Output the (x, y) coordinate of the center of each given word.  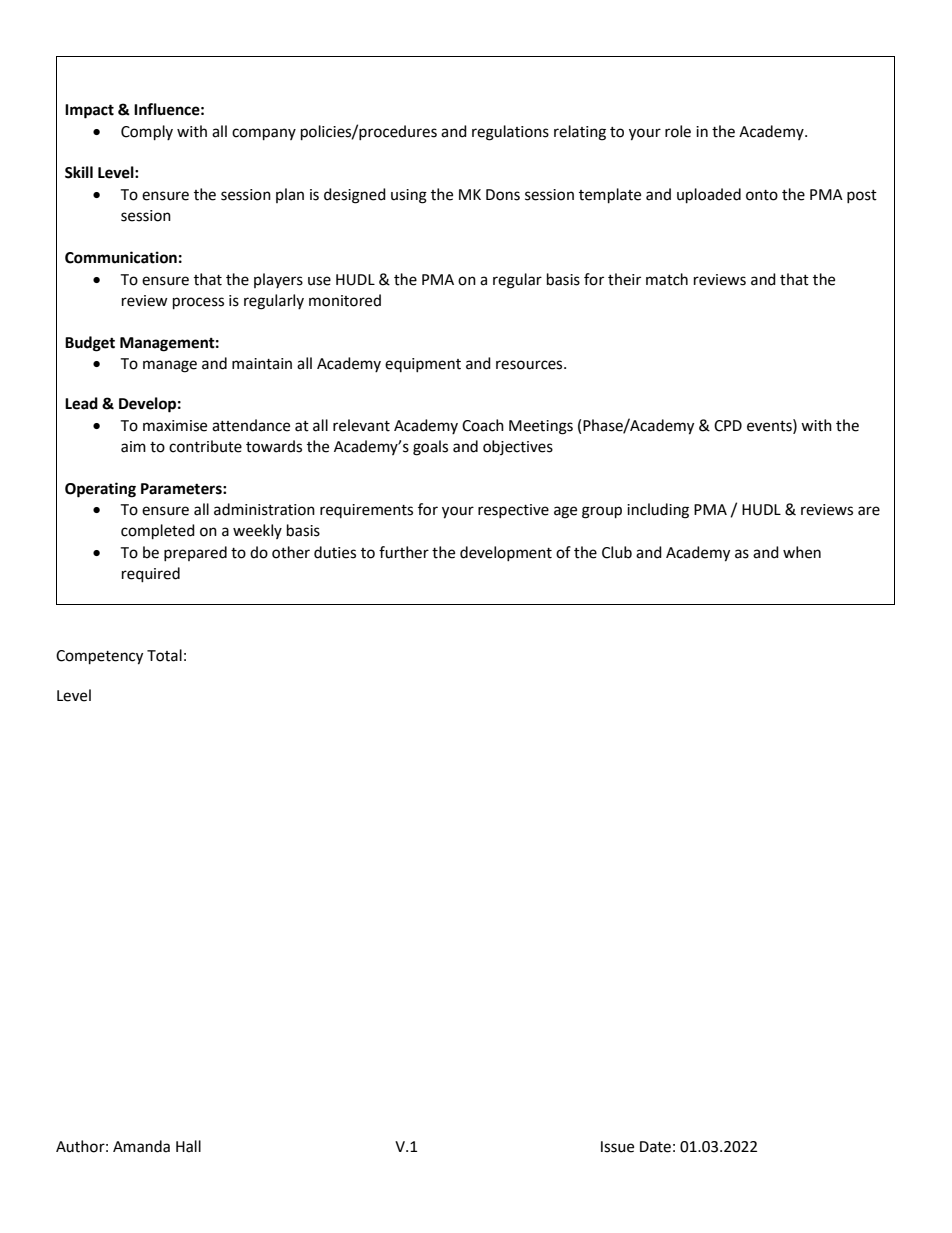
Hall (188, 1146)
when (802, 552)
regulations (510, 133)
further (404, 552)
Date (655, 1147)
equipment (423, 365)
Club (617, 552)
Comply (147, 133)
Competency (99, 657)
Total (164, 655)
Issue (617, 1147)
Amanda (141, 1146)
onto (762, 195)
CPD (728, 426)
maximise (175, 426)
